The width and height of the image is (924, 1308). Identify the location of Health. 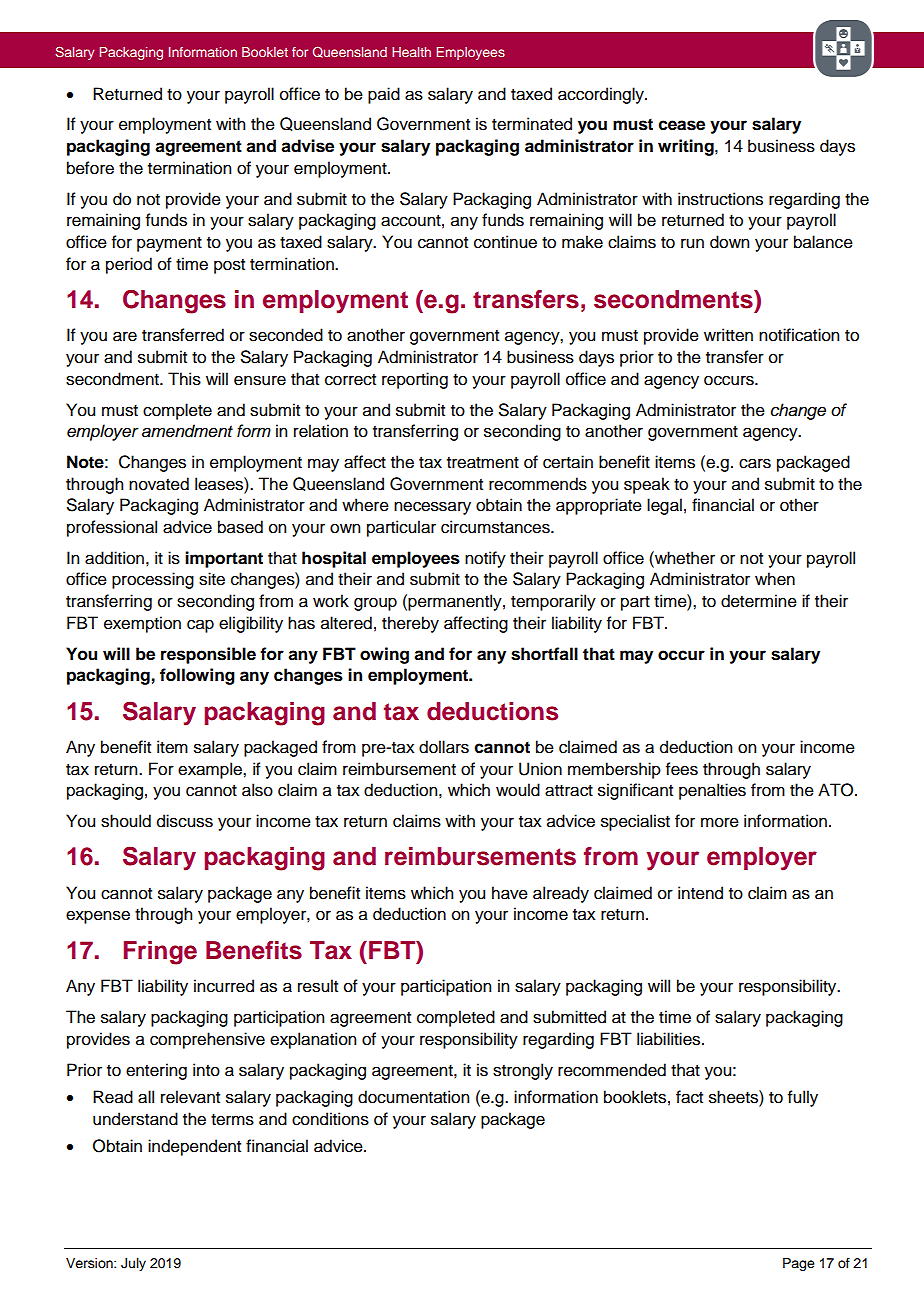
(411, 52).
